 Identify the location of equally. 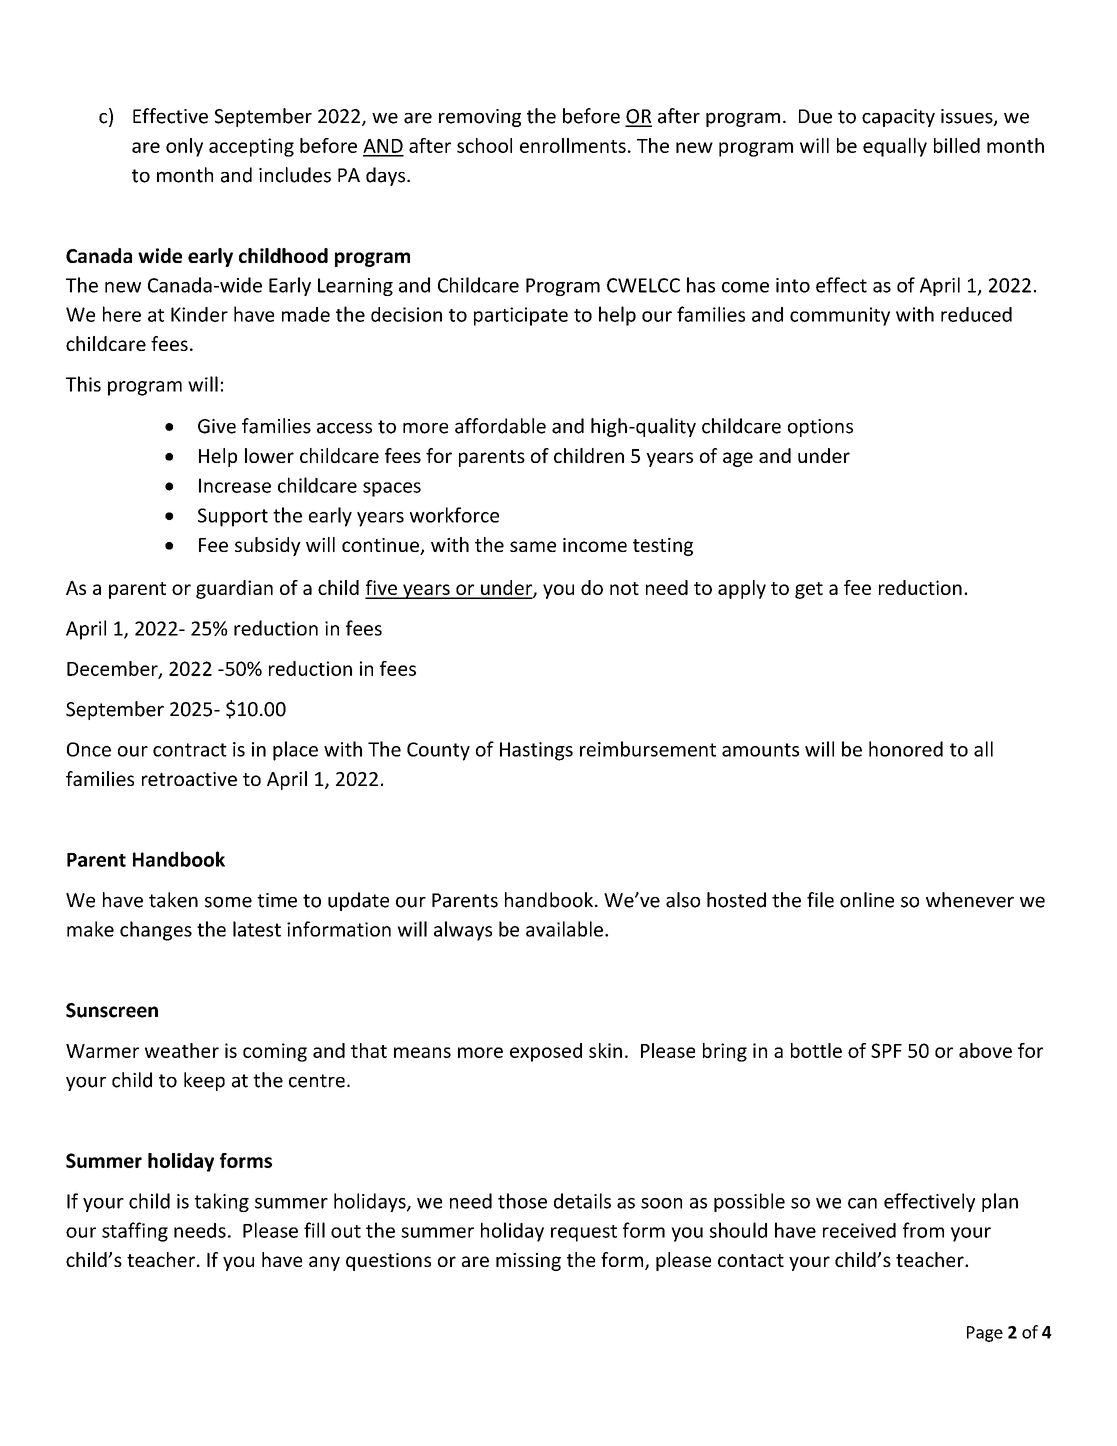
(895, 147).
